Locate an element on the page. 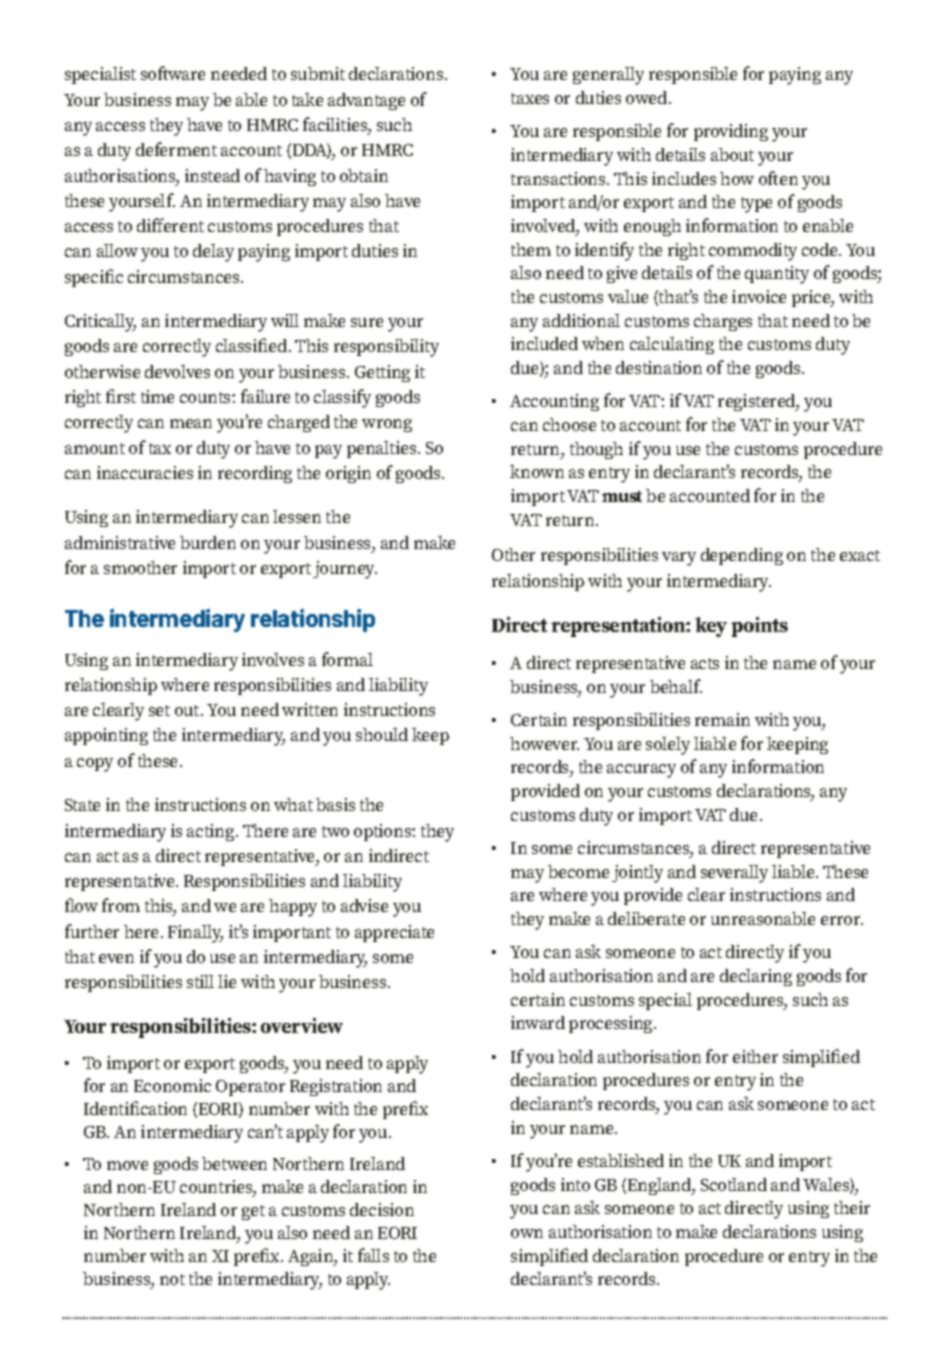  however is located at coordinates (544, 743).
